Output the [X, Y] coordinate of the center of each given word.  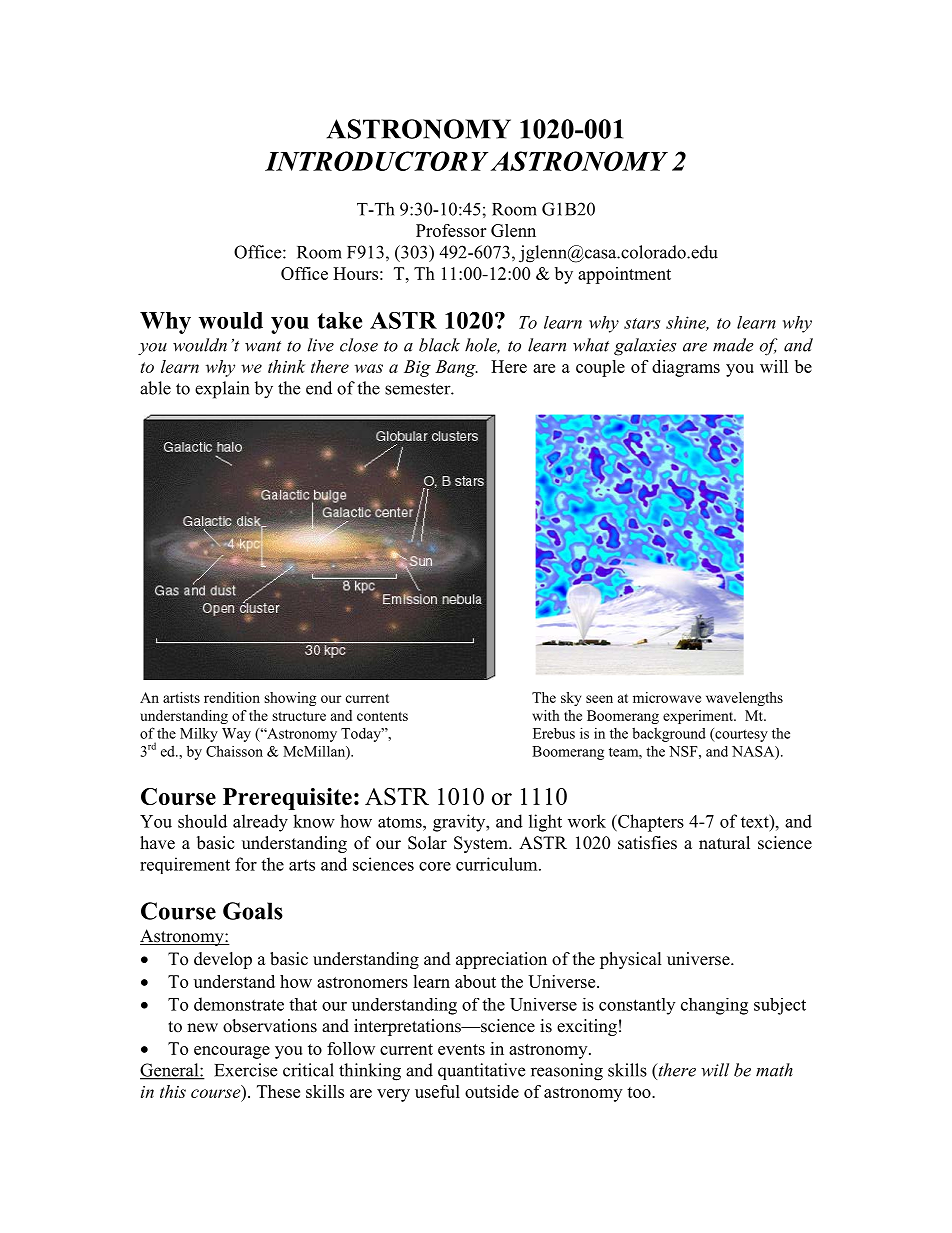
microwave [667, 697]
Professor [451, 230]
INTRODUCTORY [376, 161]
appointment [624, 275]
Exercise [245, 1070]
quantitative [481, 1071]
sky [571, 699]
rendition [232, 697]
